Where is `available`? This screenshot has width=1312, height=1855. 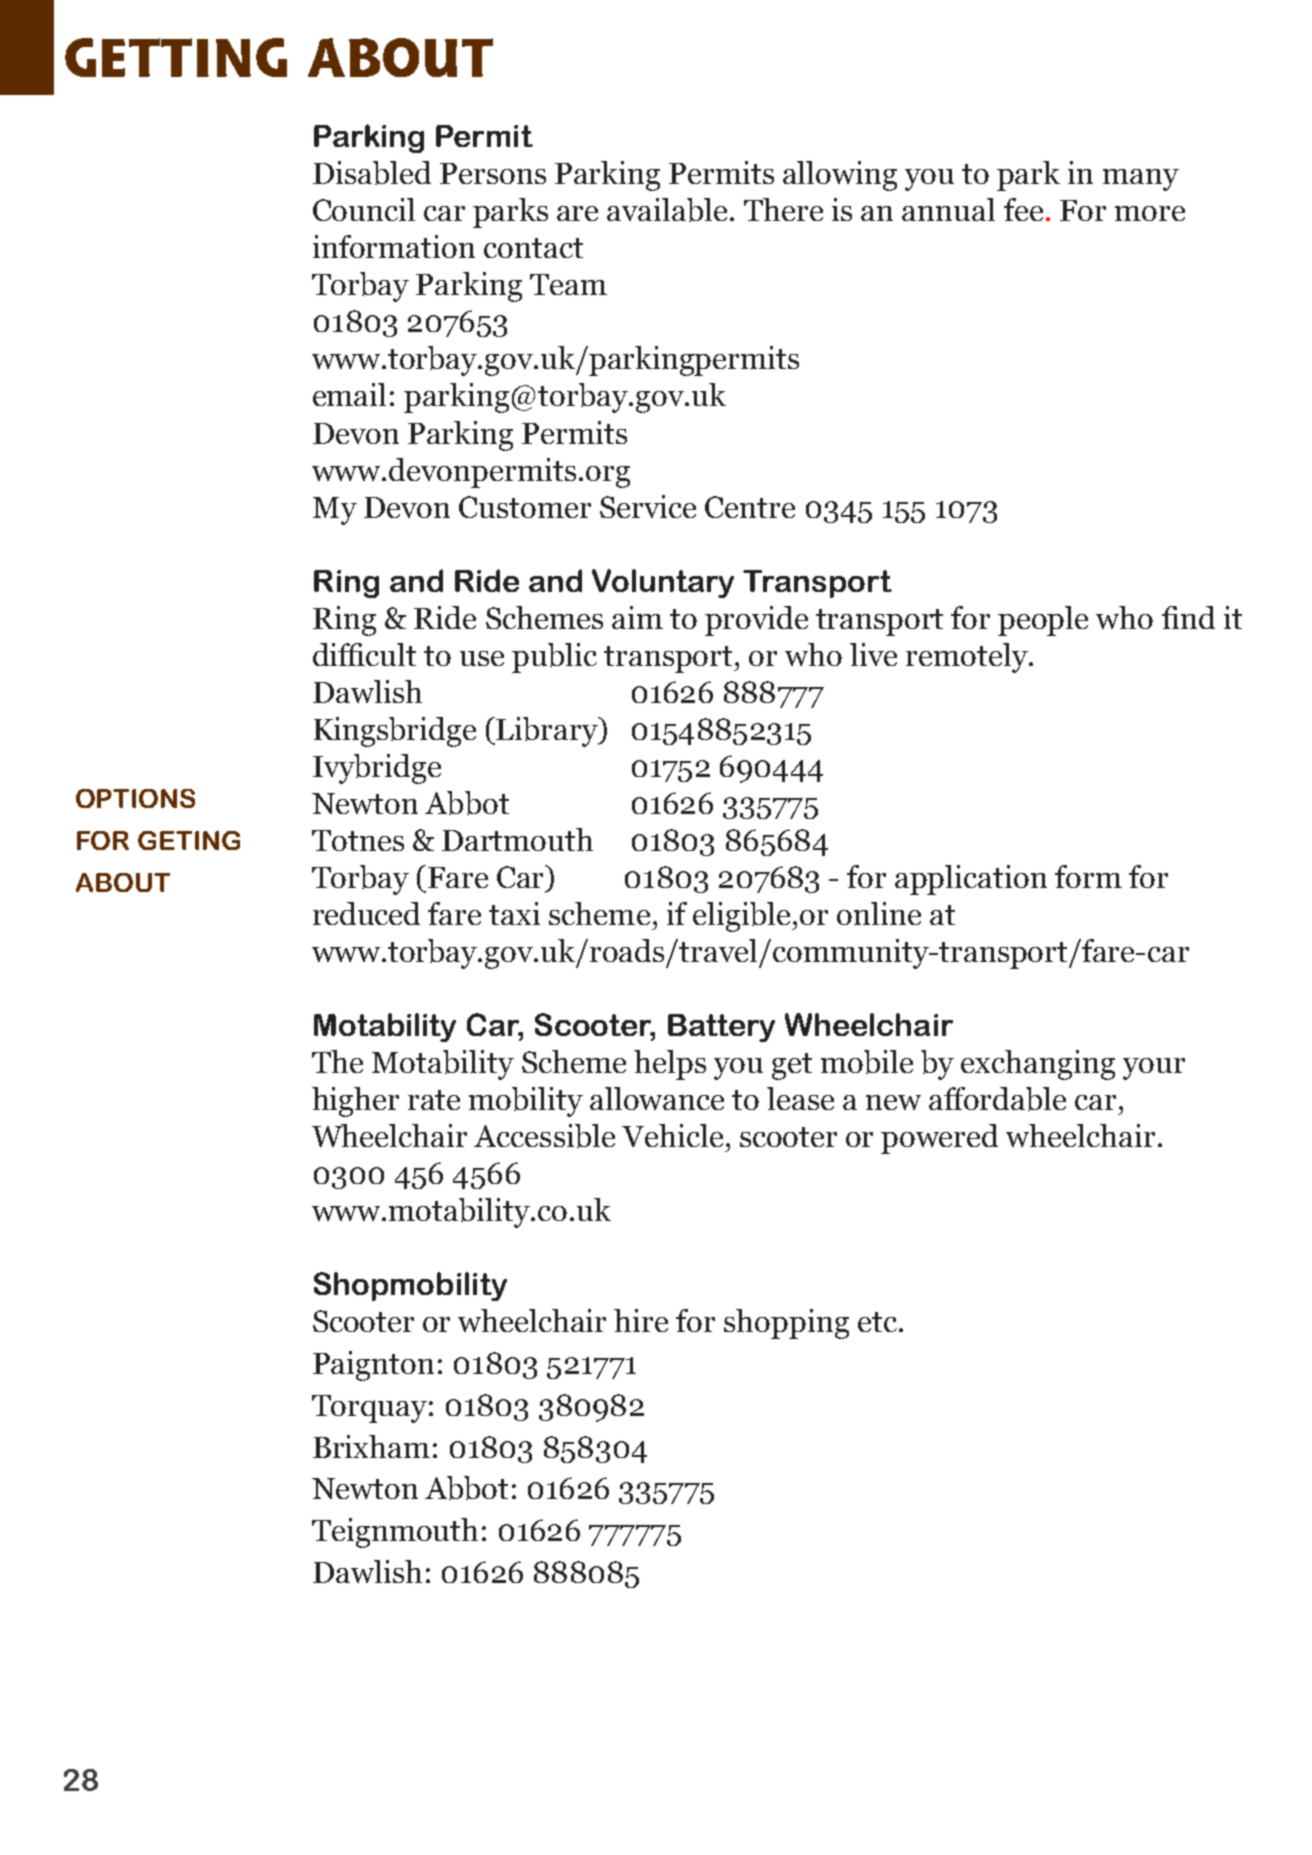
available is located at coordinates (667, 210).
